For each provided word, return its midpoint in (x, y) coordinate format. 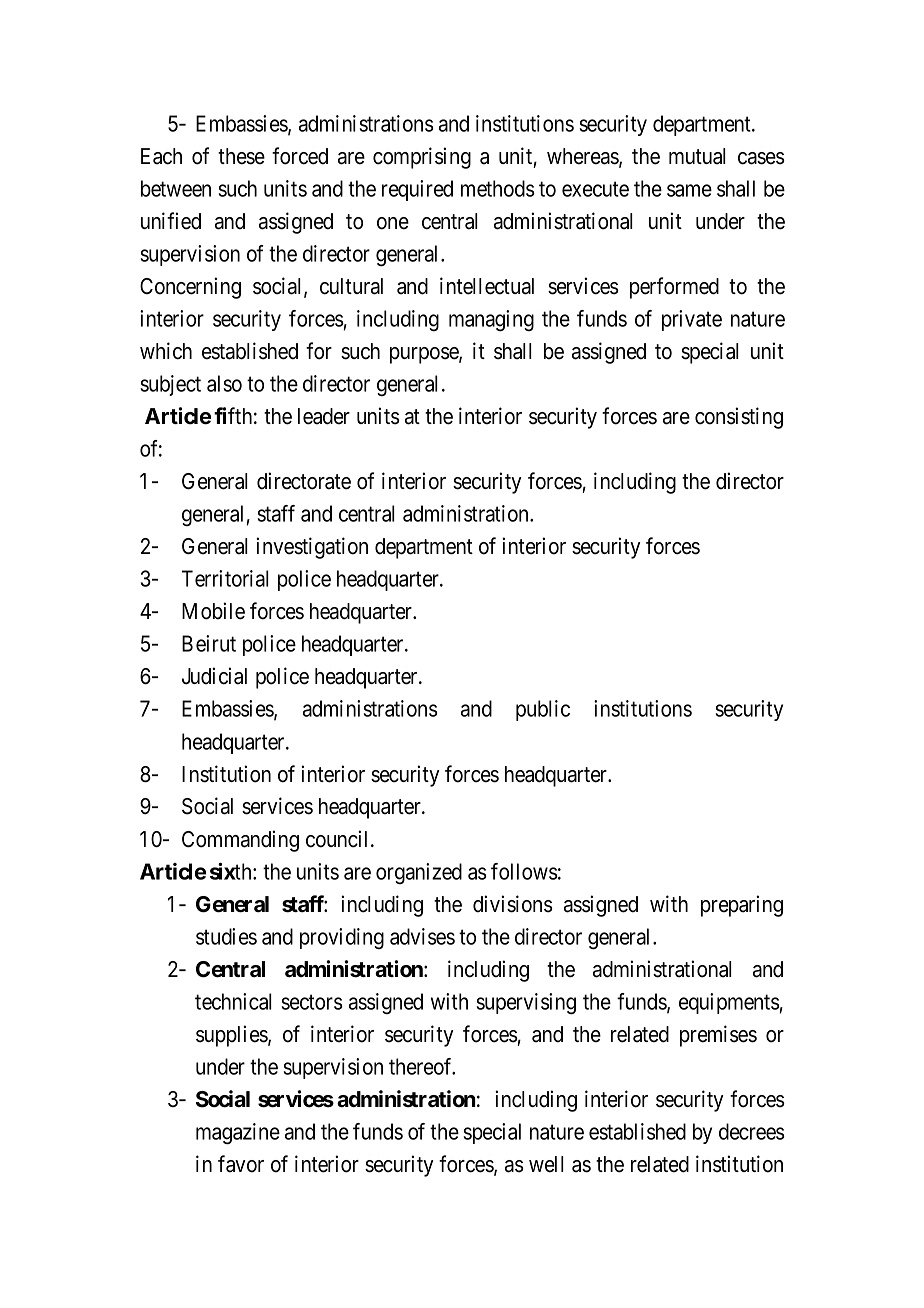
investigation (312, 548)
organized (419, 873)
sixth (232, 871)
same (689, 190)
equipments (729, 1003)
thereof (422, 1066)
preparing (742, 906)
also (224, 383)
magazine (238, 1133)
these (241, 156)
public (543, 710)
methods (498, 188)
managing (491, 320)
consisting (739, 418)
